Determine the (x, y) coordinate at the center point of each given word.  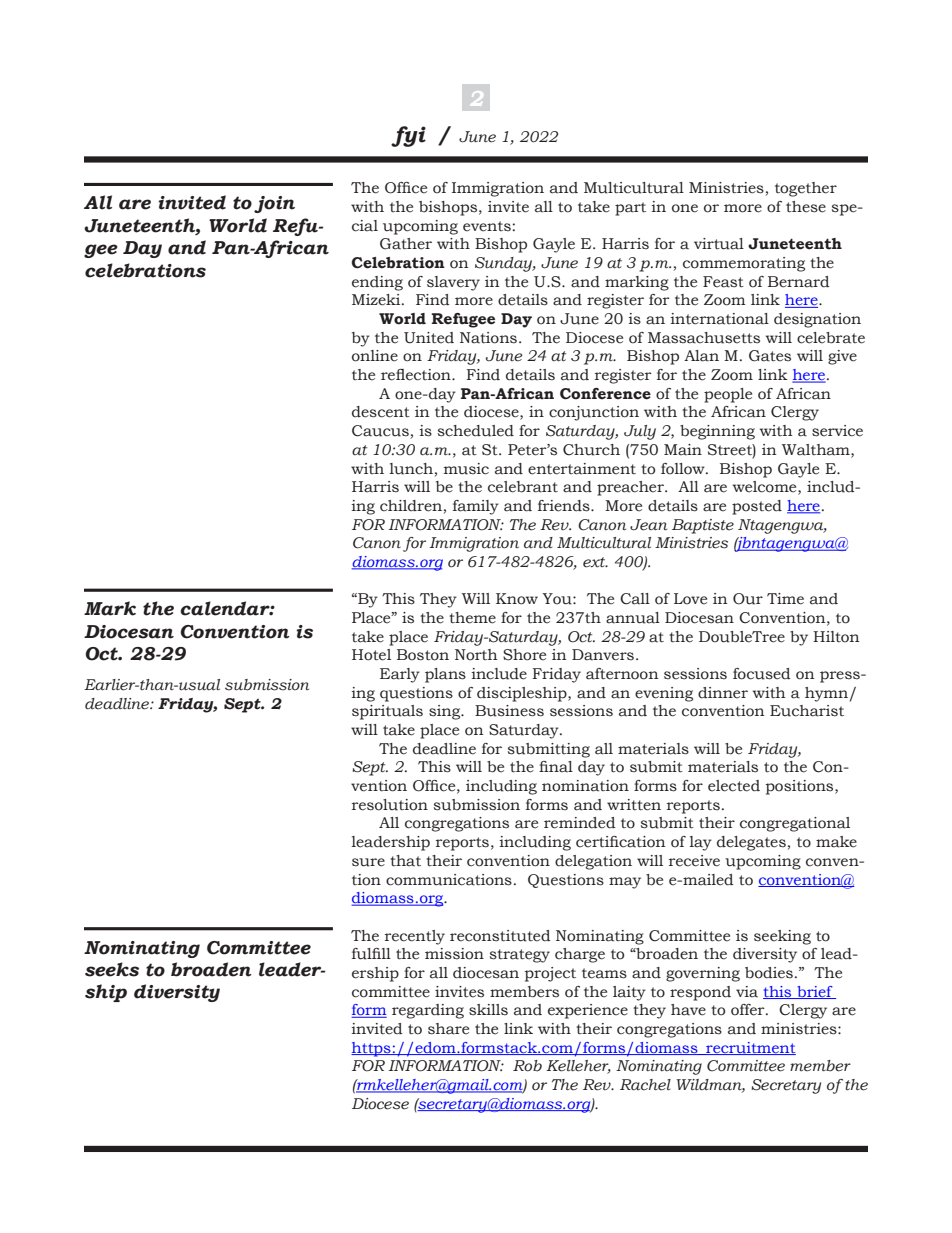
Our (748, 599)
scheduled (476, 431)
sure (368, 862)
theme (472, 618)
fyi (408, 136)
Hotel (371, 655)
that (405, 861)
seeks (112, 969)
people (728, 395)
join (274, 204)
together (806, 189)
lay (701, 843)
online (375, 356)
